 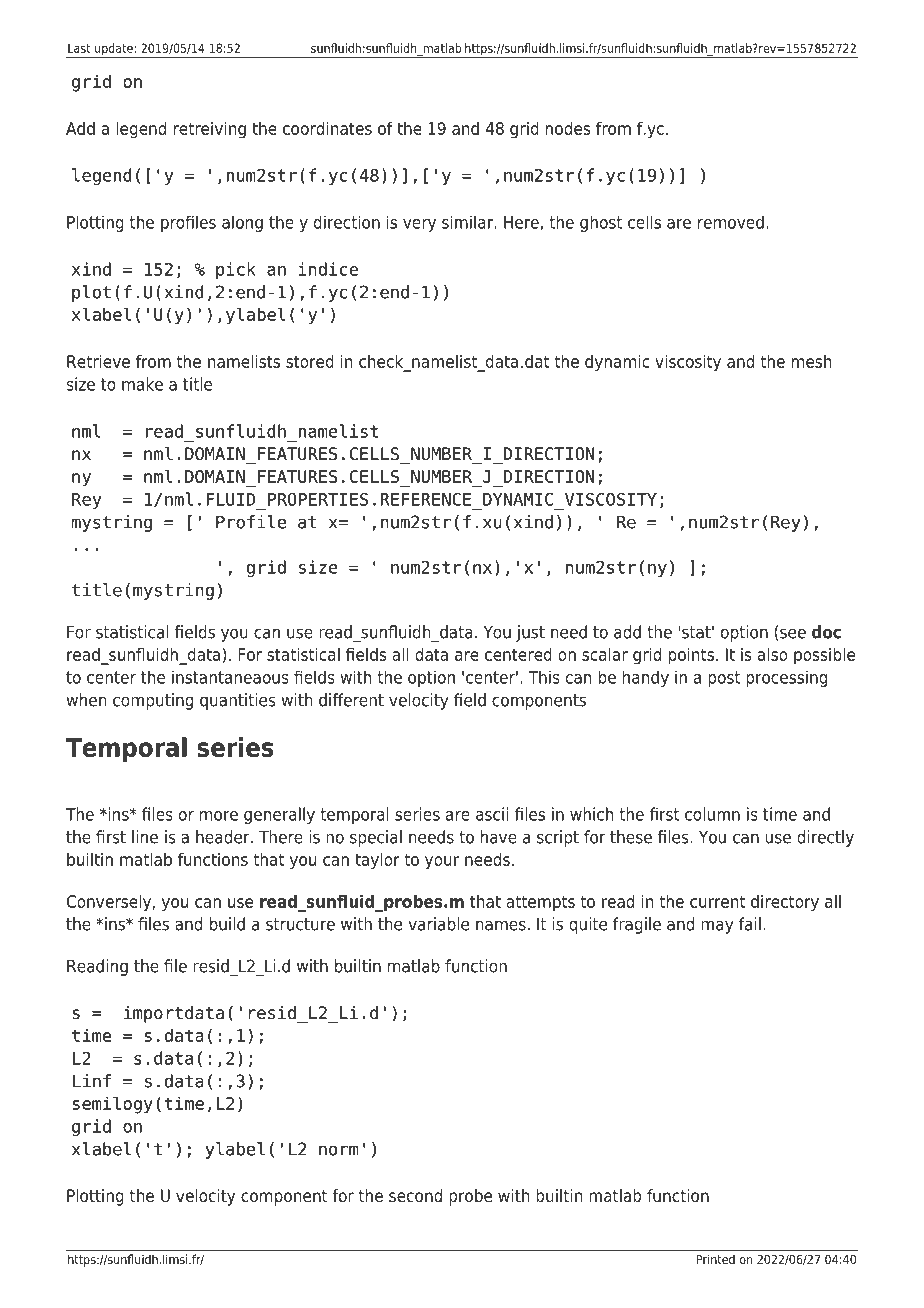 I want to click on norm, so click(x=339, y=1150).
